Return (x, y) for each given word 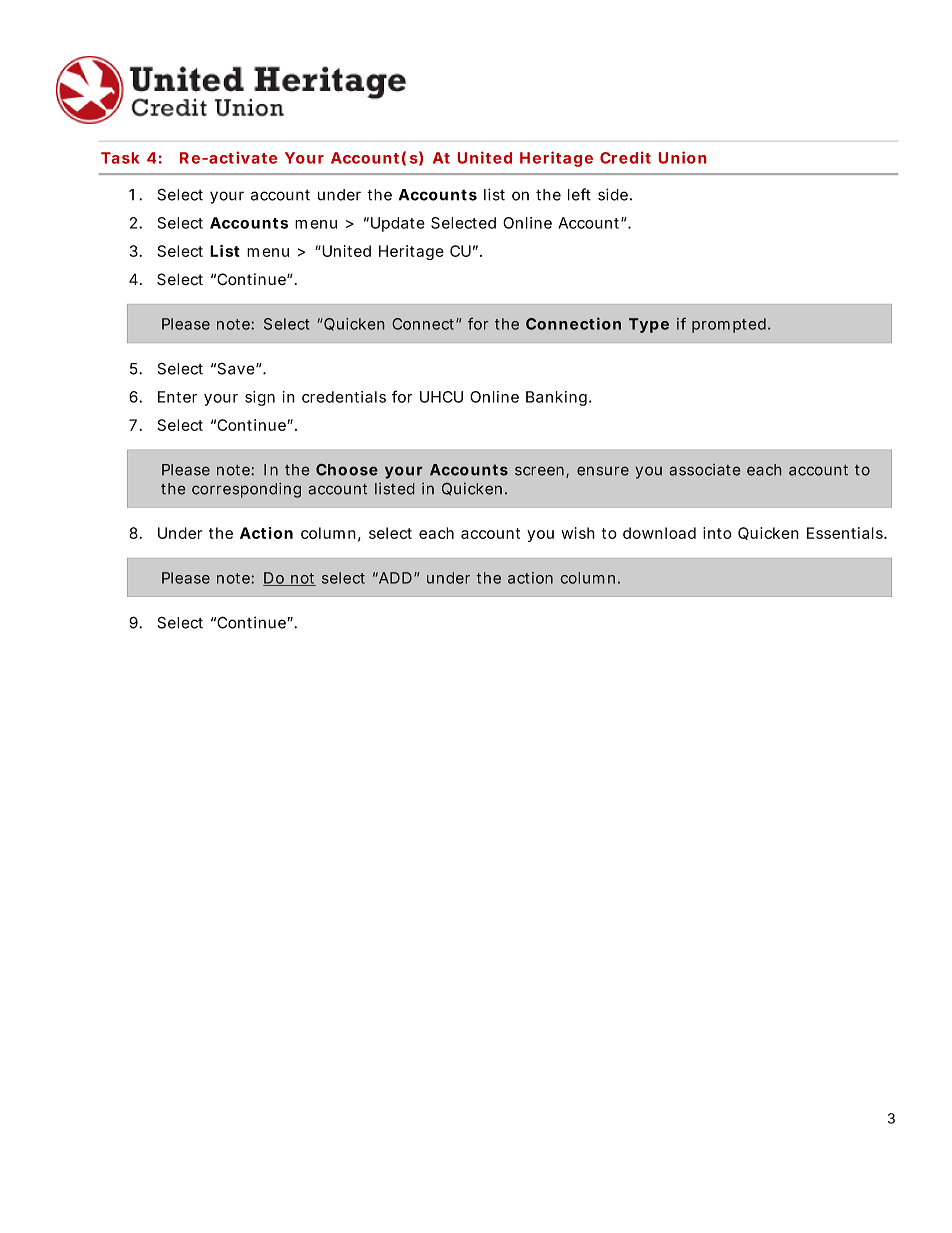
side (615, 194)
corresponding (246, 490)
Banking (558, 398)
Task (120, 158)
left (579, 194)
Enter (177, 397)
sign (260, 398)
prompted (730, 325)
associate (705, 469)
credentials (344, 397)
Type (649, 325)
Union (682, 157)
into (717, 533)
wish (578, 533)
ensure (603, 471)
